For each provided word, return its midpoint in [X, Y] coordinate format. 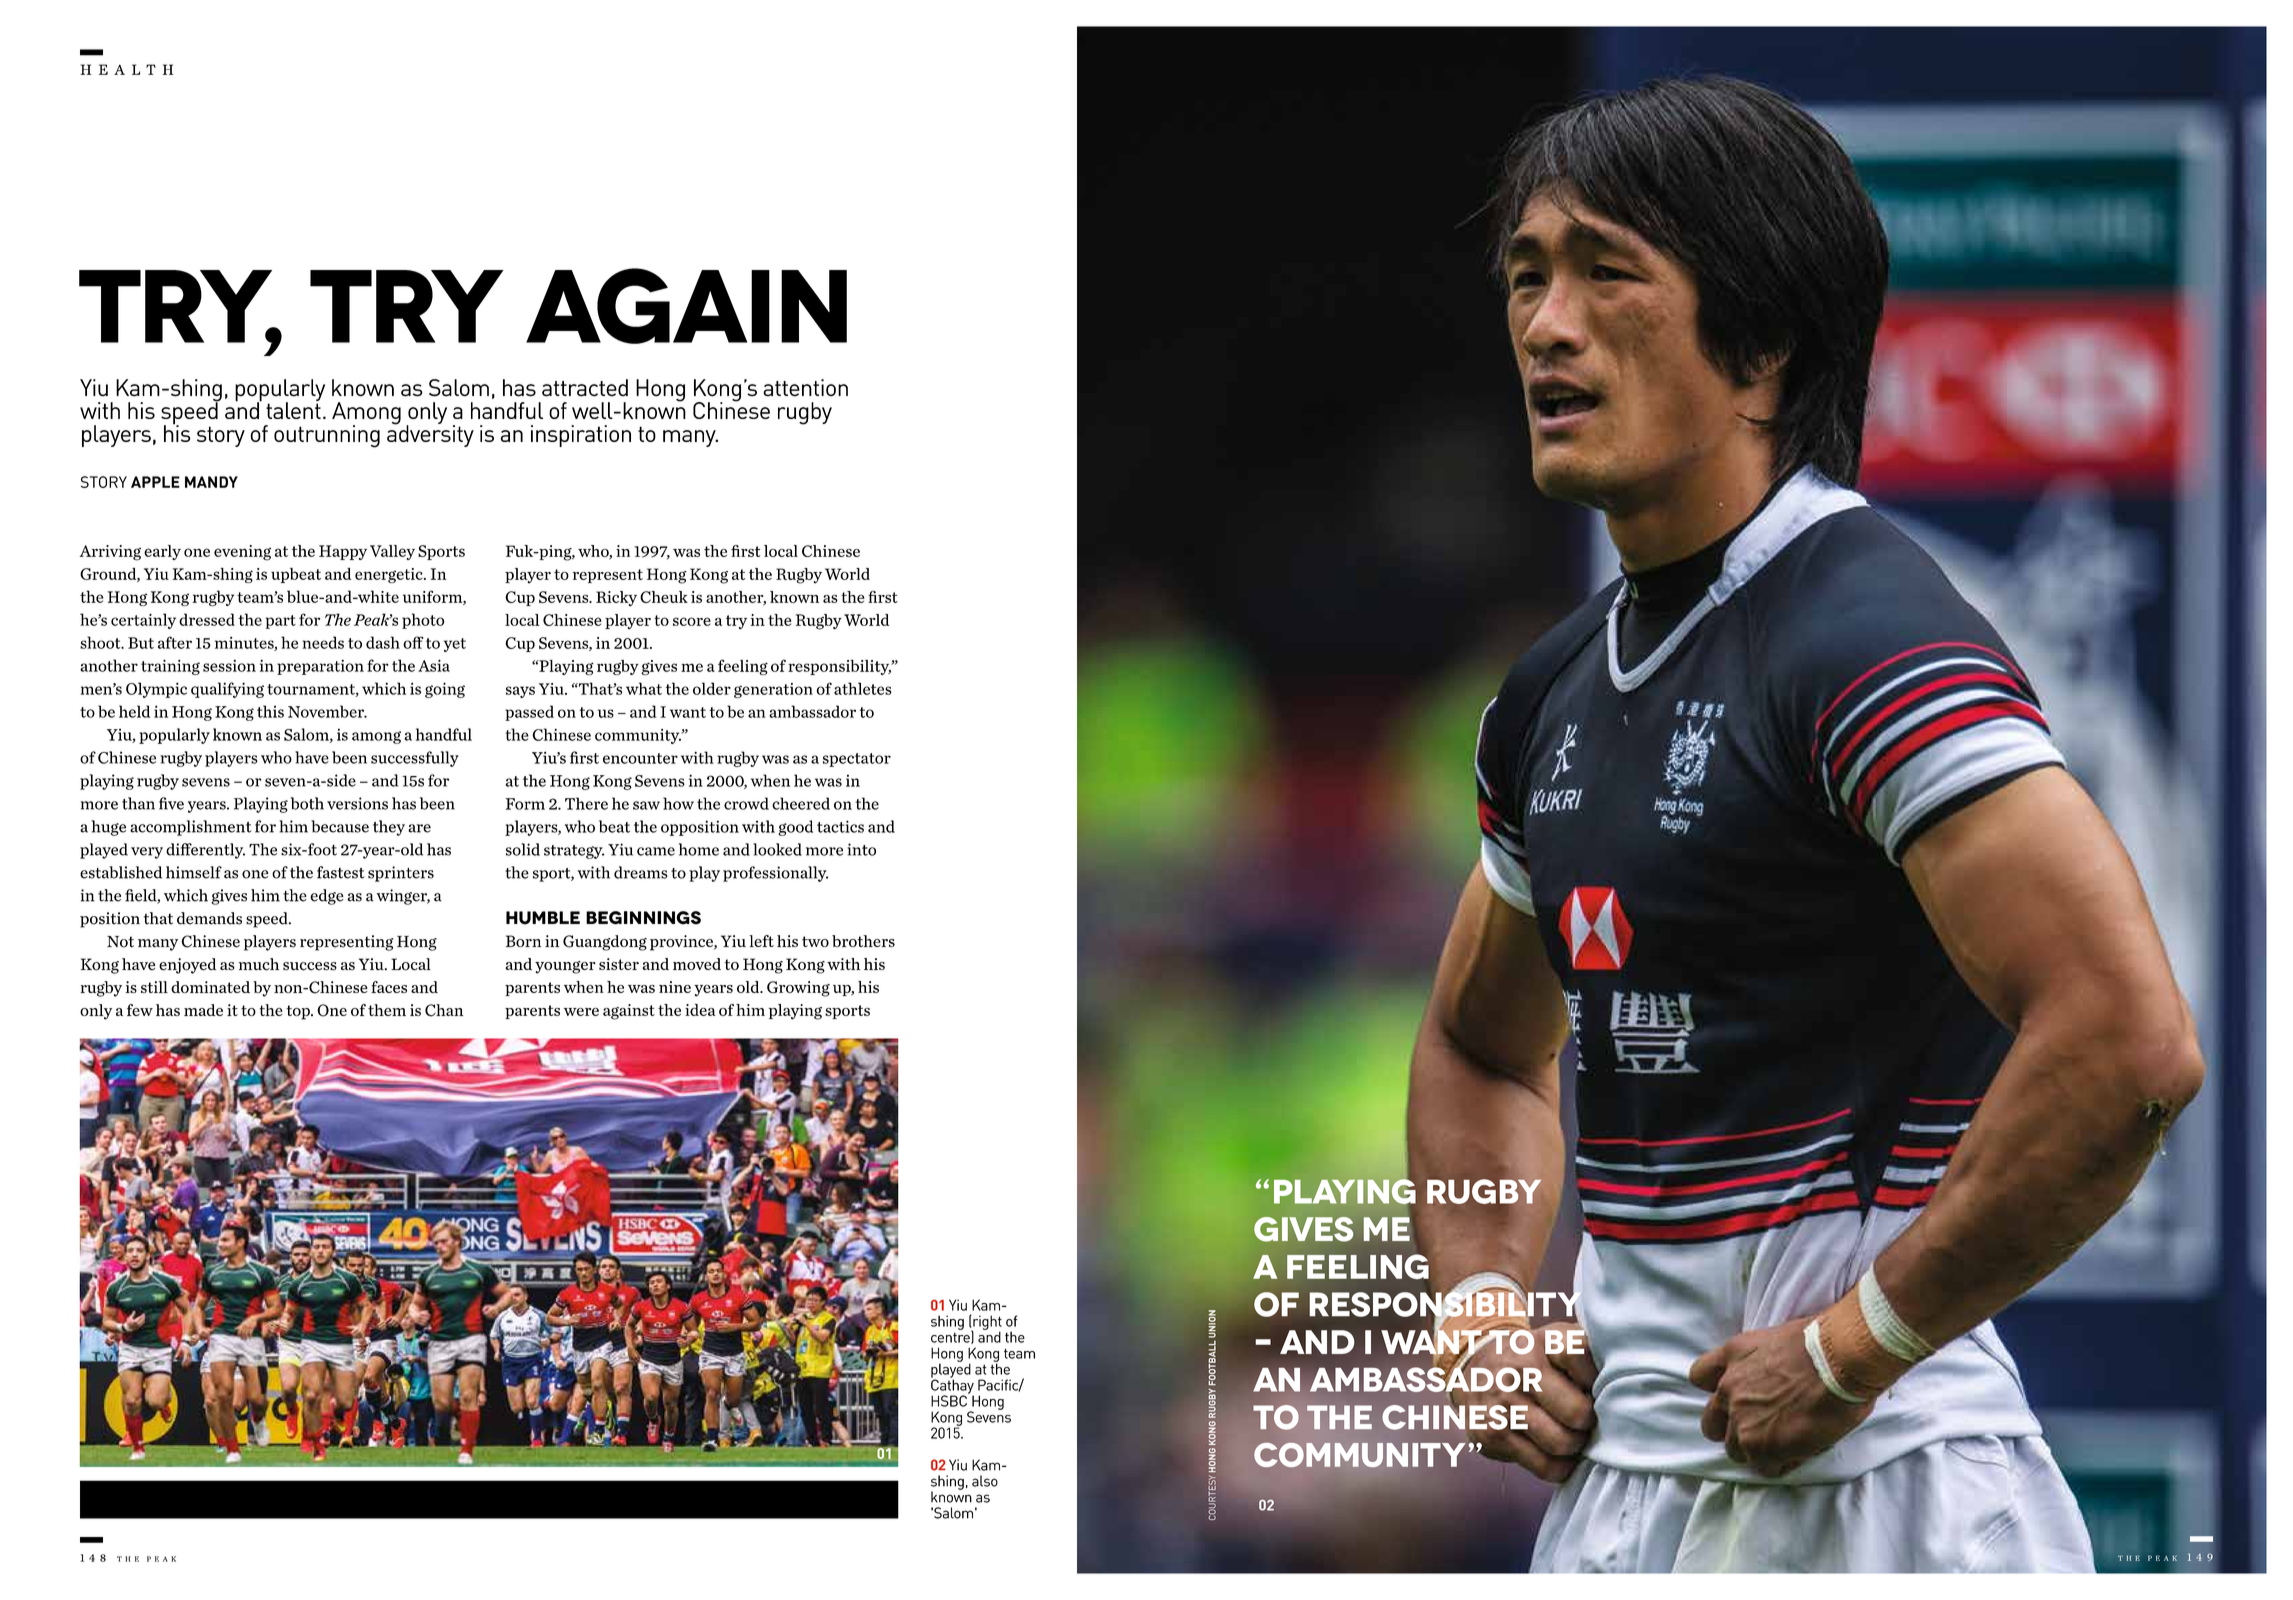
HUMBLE [543, 918]
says [520, 692]
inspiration [581, 436]
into [861, 849]
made [203, 1010]
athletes [863, 688]
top [299, 1012]
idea [700, 1010]
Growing [798, 989]
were [581, 1012]
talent [293, 409]
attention [805, 388]
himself [194, 872]
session [229, 665]
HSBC [950, 1400]
